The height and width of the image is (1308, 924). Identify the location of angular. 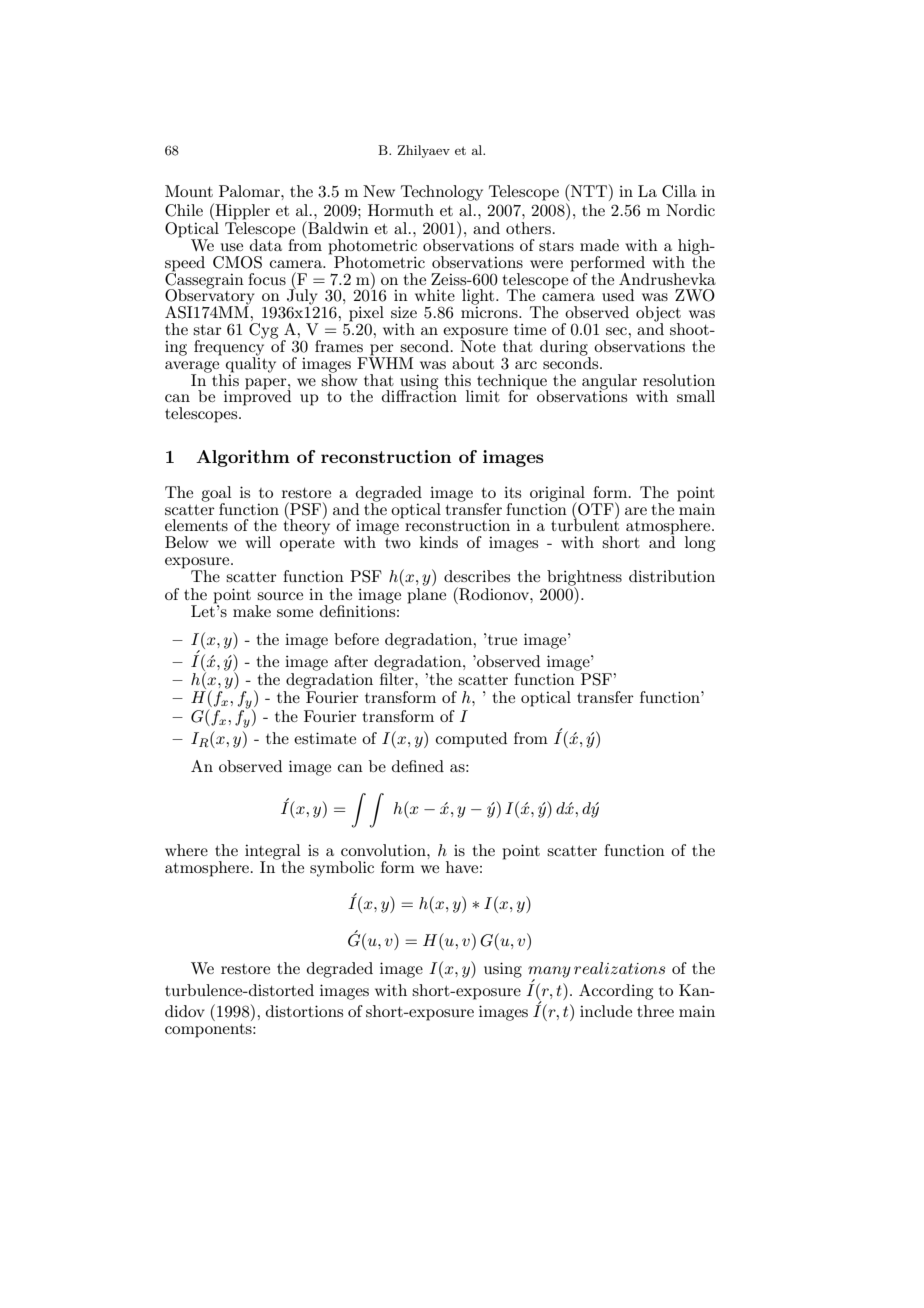
(609, 383).
